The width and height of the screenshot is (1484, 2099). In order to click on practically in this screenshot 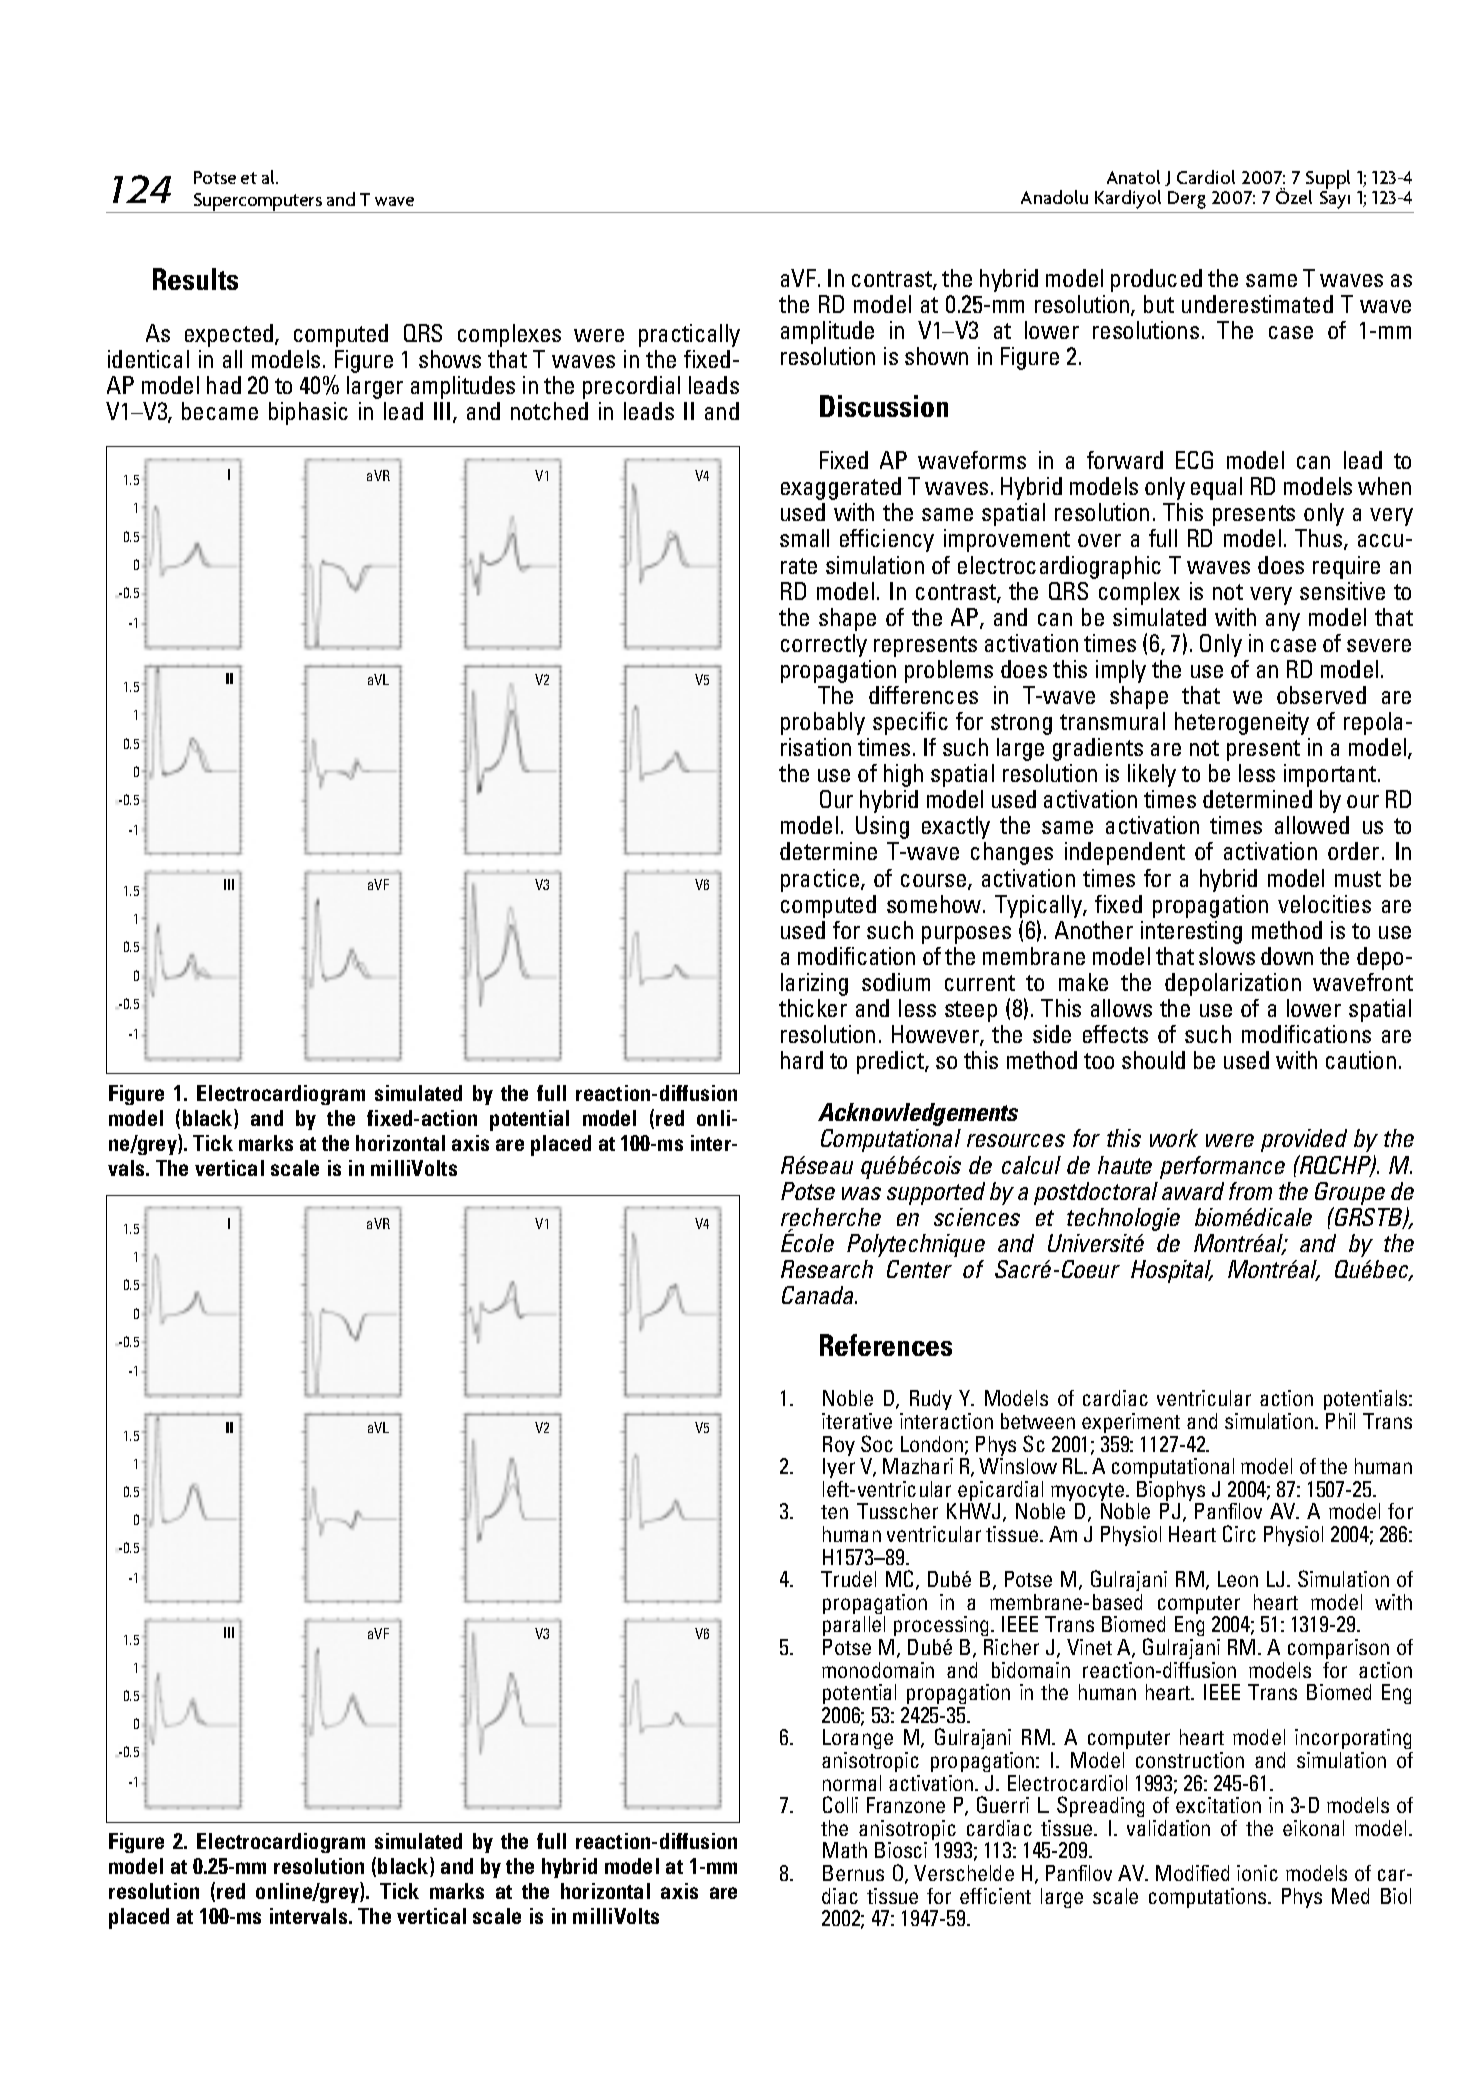, I will do `click(689, 335)`.
